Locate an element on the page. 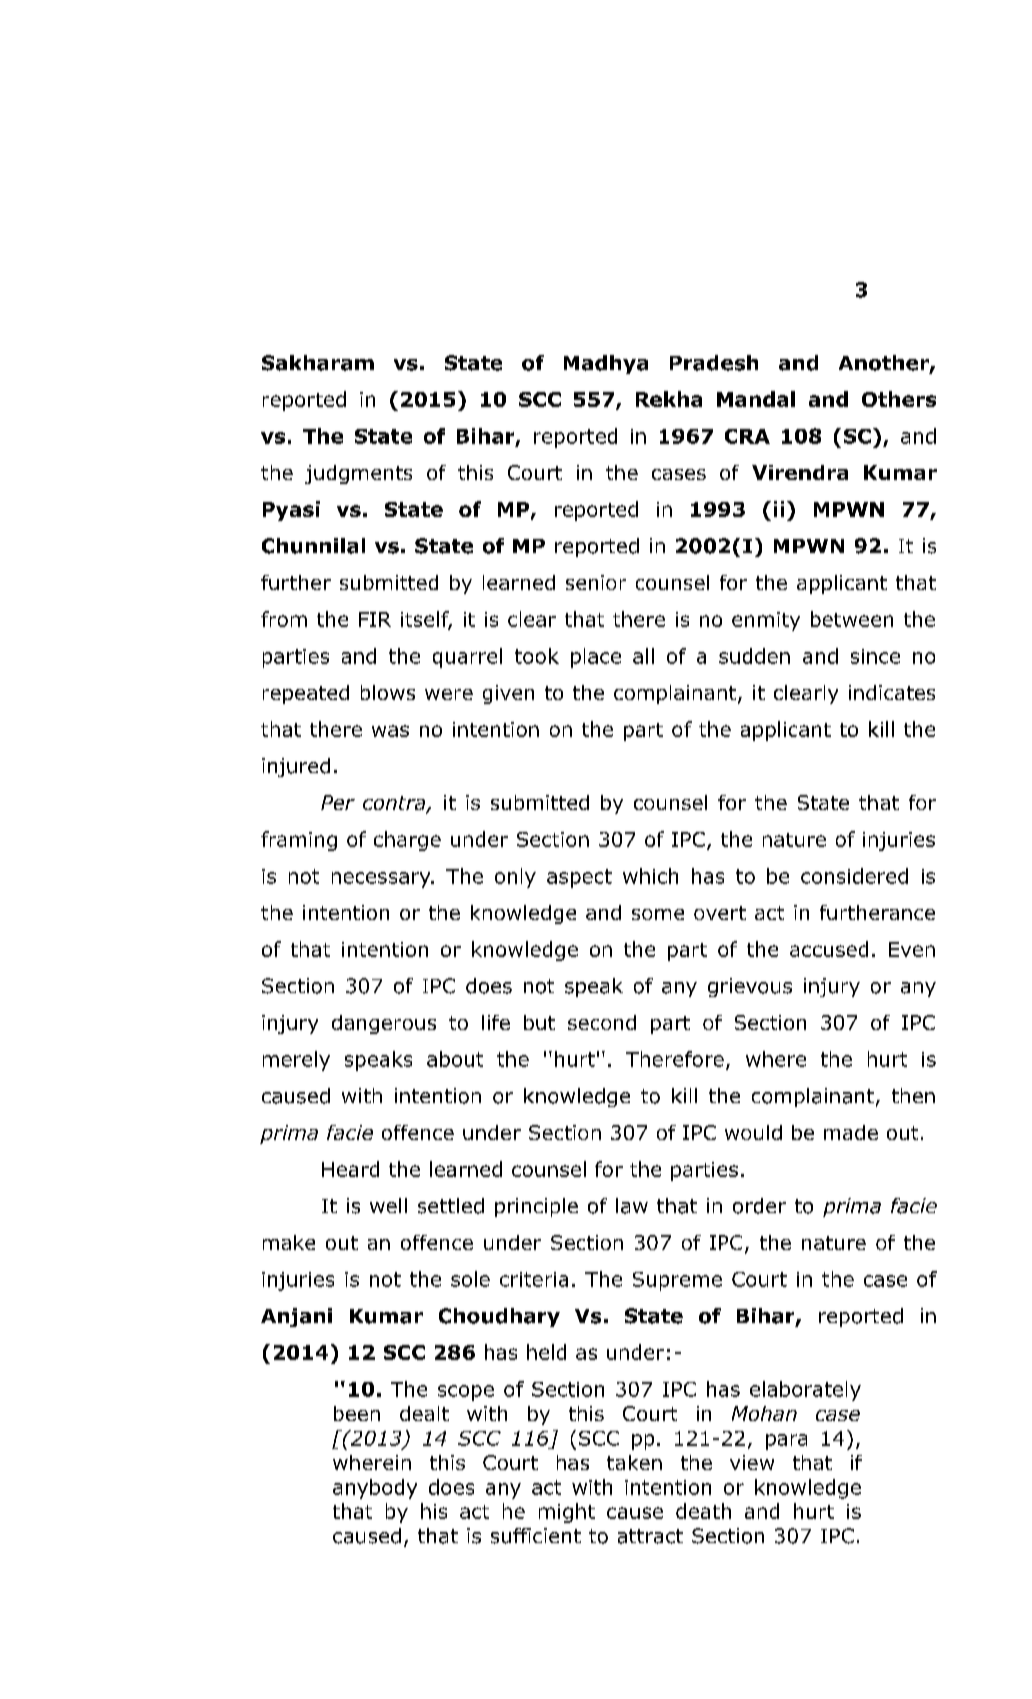 The image size is (1032, 1699). made is located at coordinates (851, 1132).
